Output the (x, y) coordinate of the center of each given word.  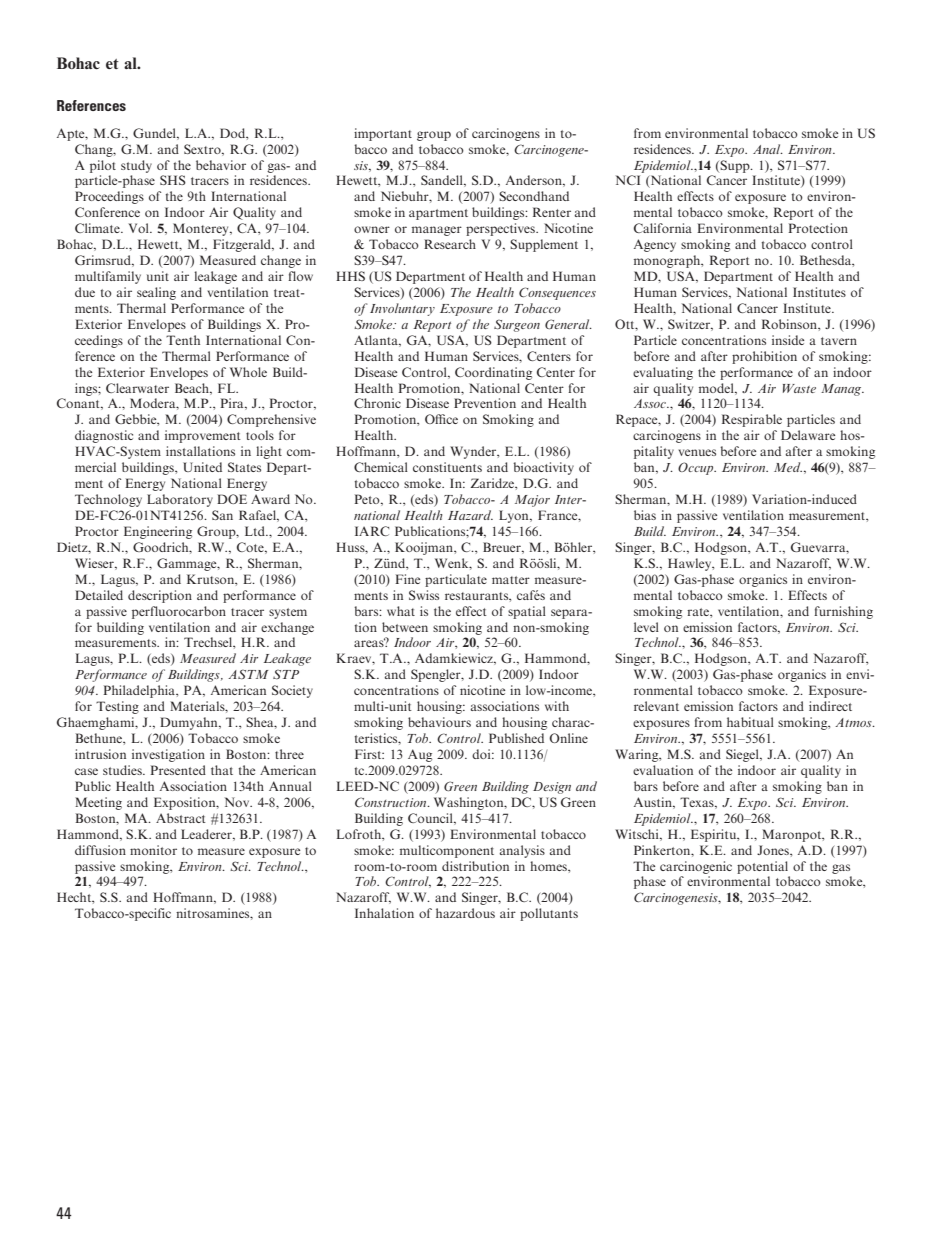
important (383, 134)
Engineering (158, 532)
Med (788, 467)
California (663, 228)
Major (532, 501)
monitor (153, 850)
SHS (173, 180)
